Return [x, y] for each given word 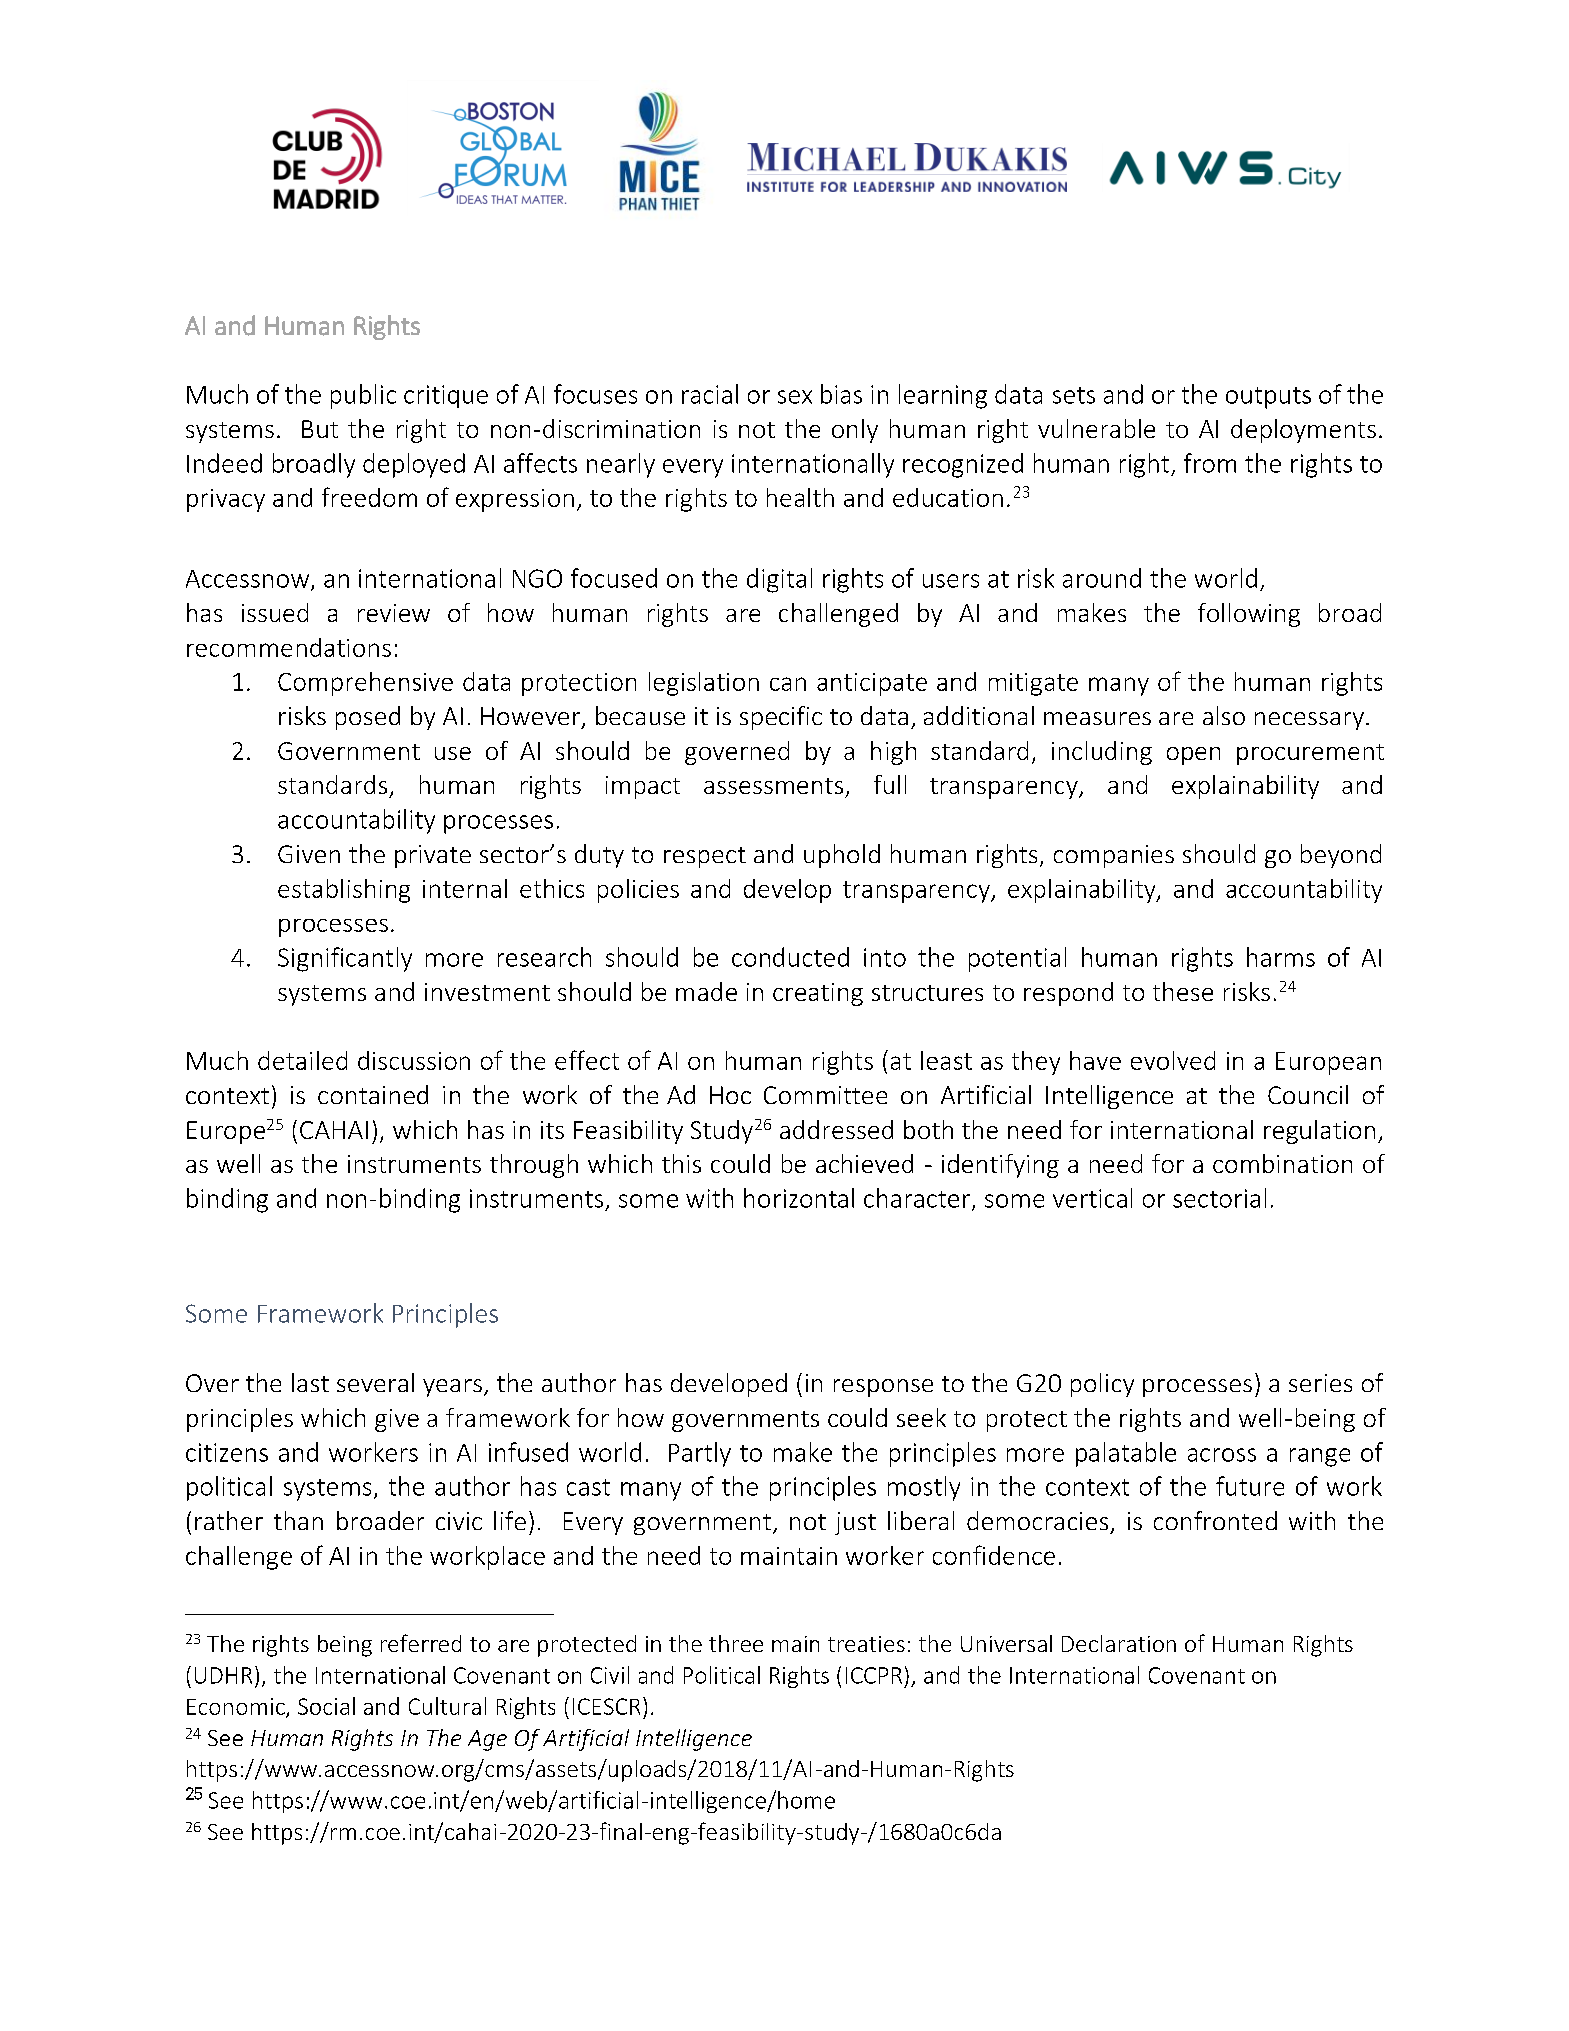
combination [1282, 1163]
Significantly [345, 959]
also [1224, 715]
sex [795, 397]
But [320, 429]
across [1222, 1455]
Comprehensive [365, 684]
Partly [700, 1454]
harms [1281, 957]
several [375, 1382]
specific [781, 718]
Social [326, 1706]
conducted [790, 957]
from [1210, 463]
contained [373, 1094]
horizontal [799, 1198]
